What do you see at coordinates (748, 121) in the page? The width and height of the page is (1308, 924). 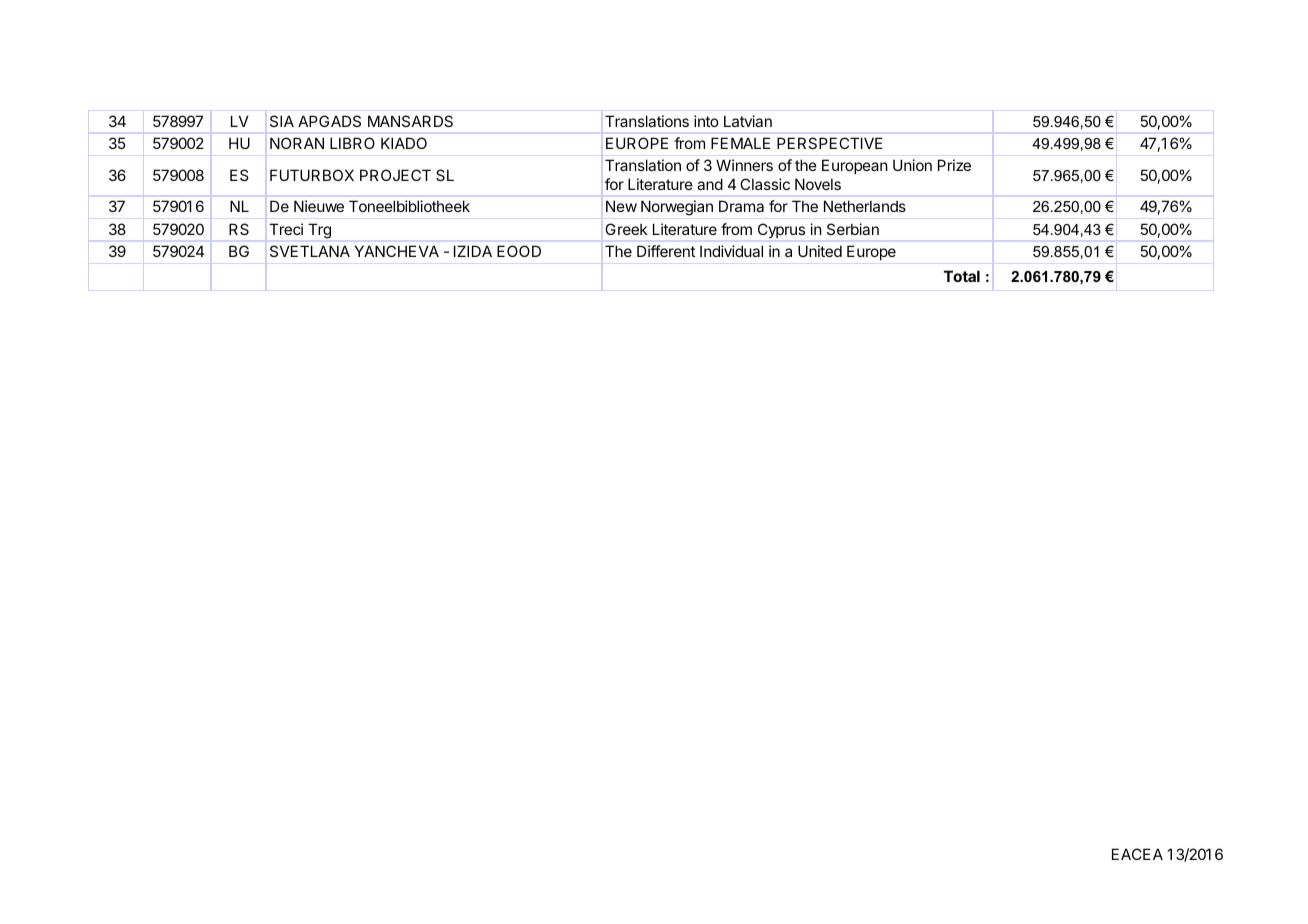 I see `Latvian` at bounding box center [748, 121].
